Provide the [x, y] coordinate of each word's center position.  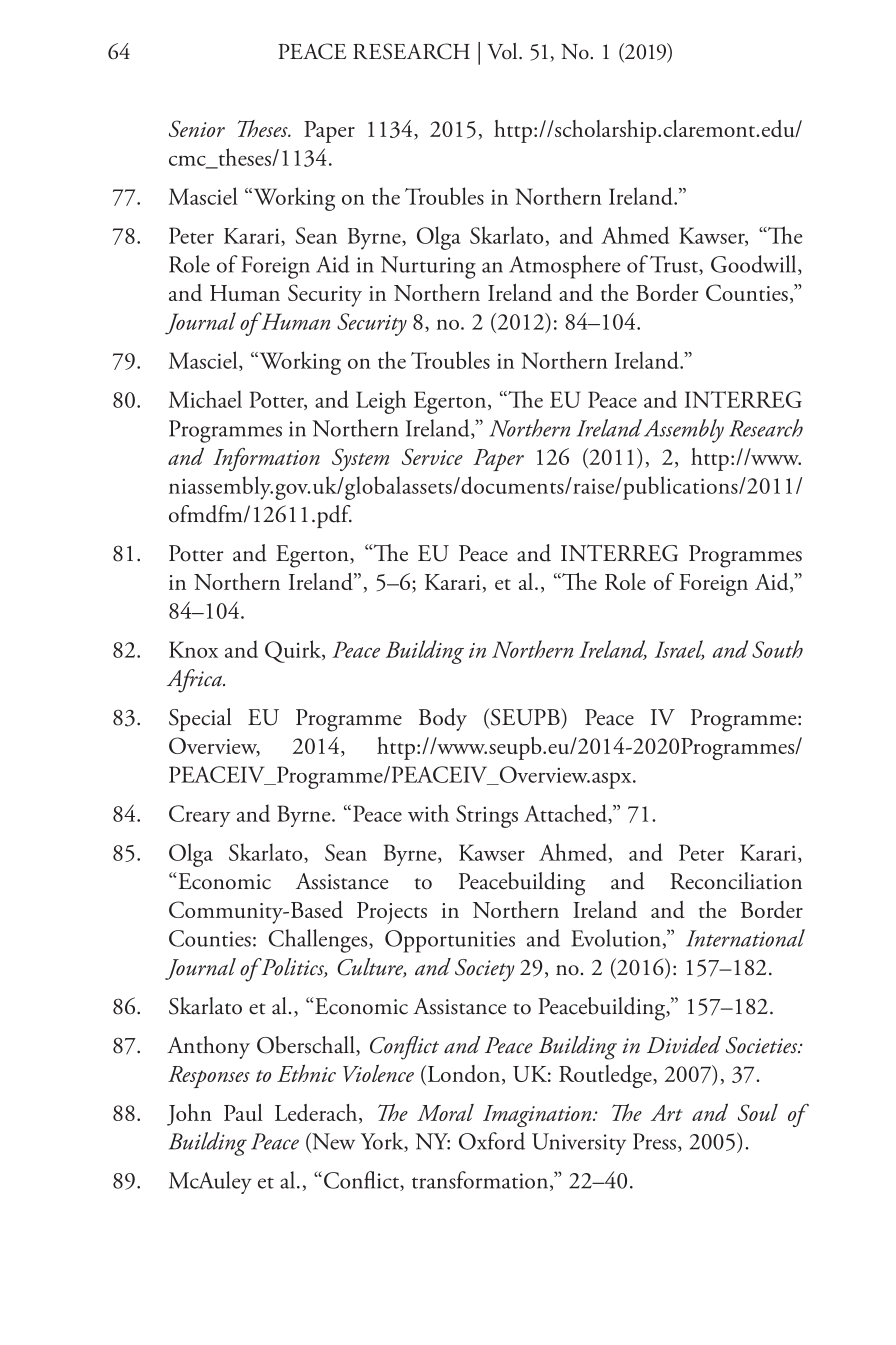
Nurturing [428, 267]
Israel [680, 650]
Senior [197, 128]
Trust [675, 265]
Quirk [294, 651]
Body [443, 719]
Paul [243, 1112]
